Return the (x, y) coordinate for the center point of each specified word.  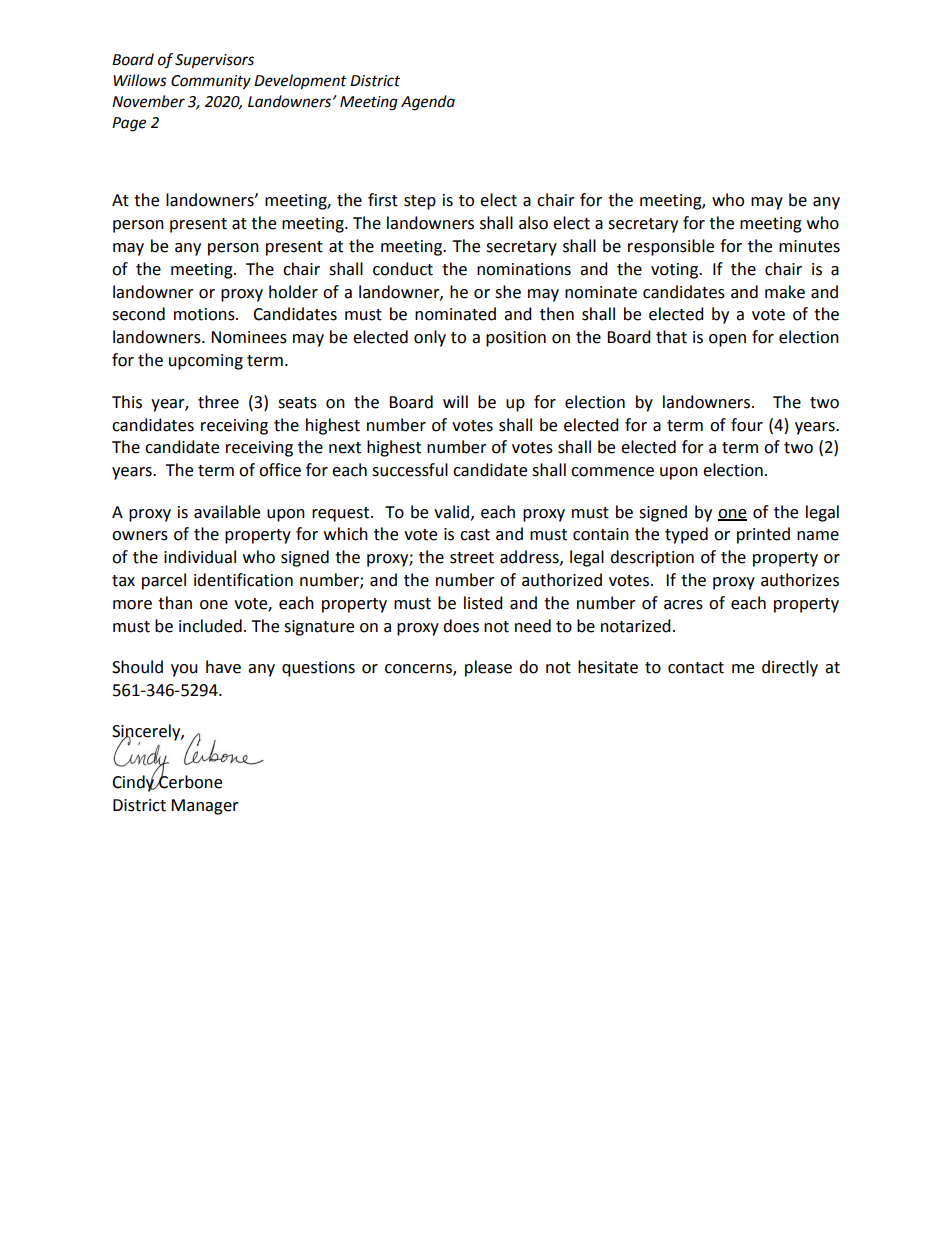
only (430, 338)
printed (763, 535)
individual (200, 557)
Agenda (428, 103)
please (488, 668)
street (472, 558)
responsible (671, 247)
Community (211, 82)
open (727, 340)
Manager (205, 807)
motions (205, 314)
